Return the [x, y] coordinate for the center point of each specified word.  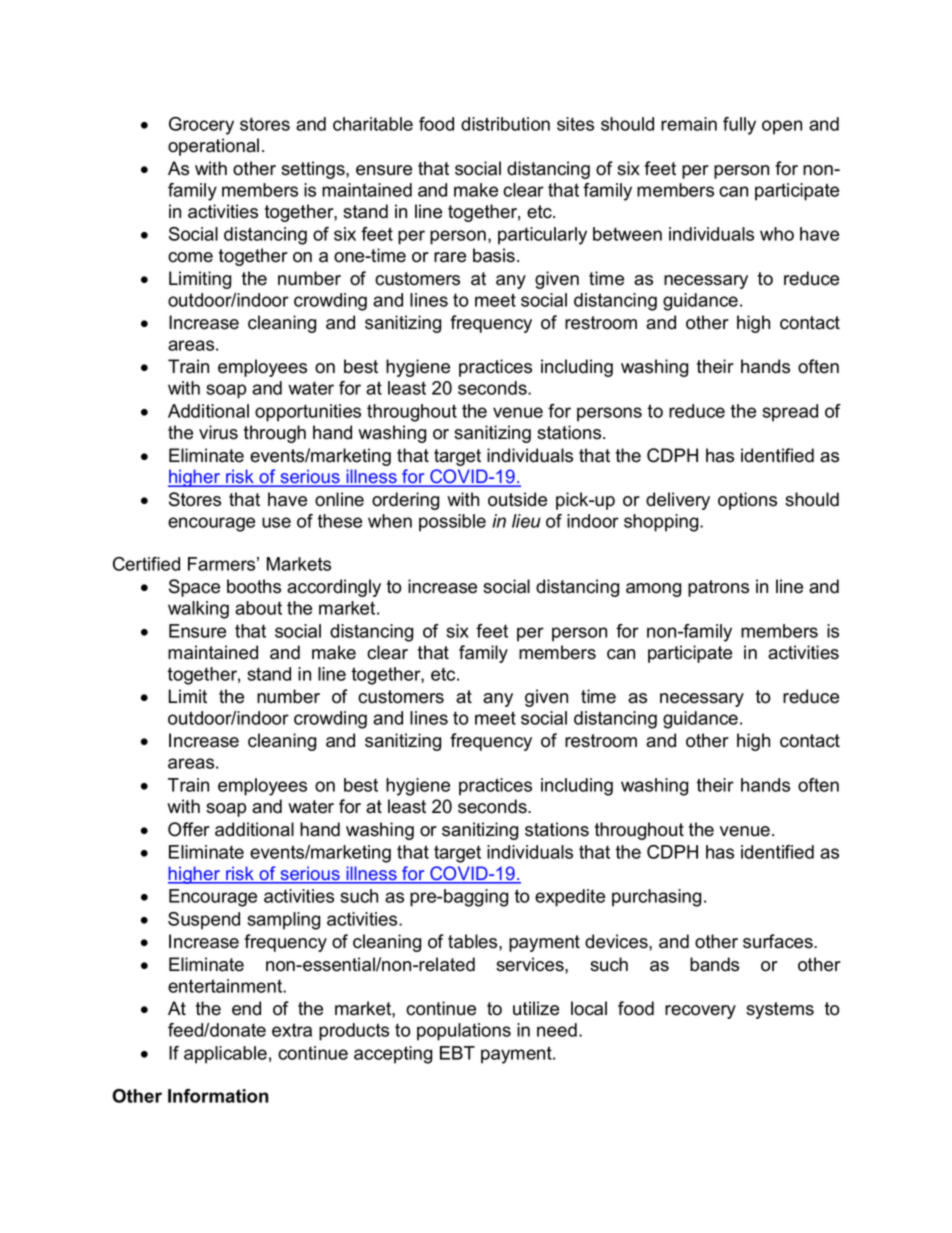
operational [213, 147]
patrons [718, 588]
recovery [700, 1012]
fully [739, 126]
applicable [225, 1055]
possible [452, 523]
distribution [505, 124]
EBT [457, 1053]
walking [198, 610]
